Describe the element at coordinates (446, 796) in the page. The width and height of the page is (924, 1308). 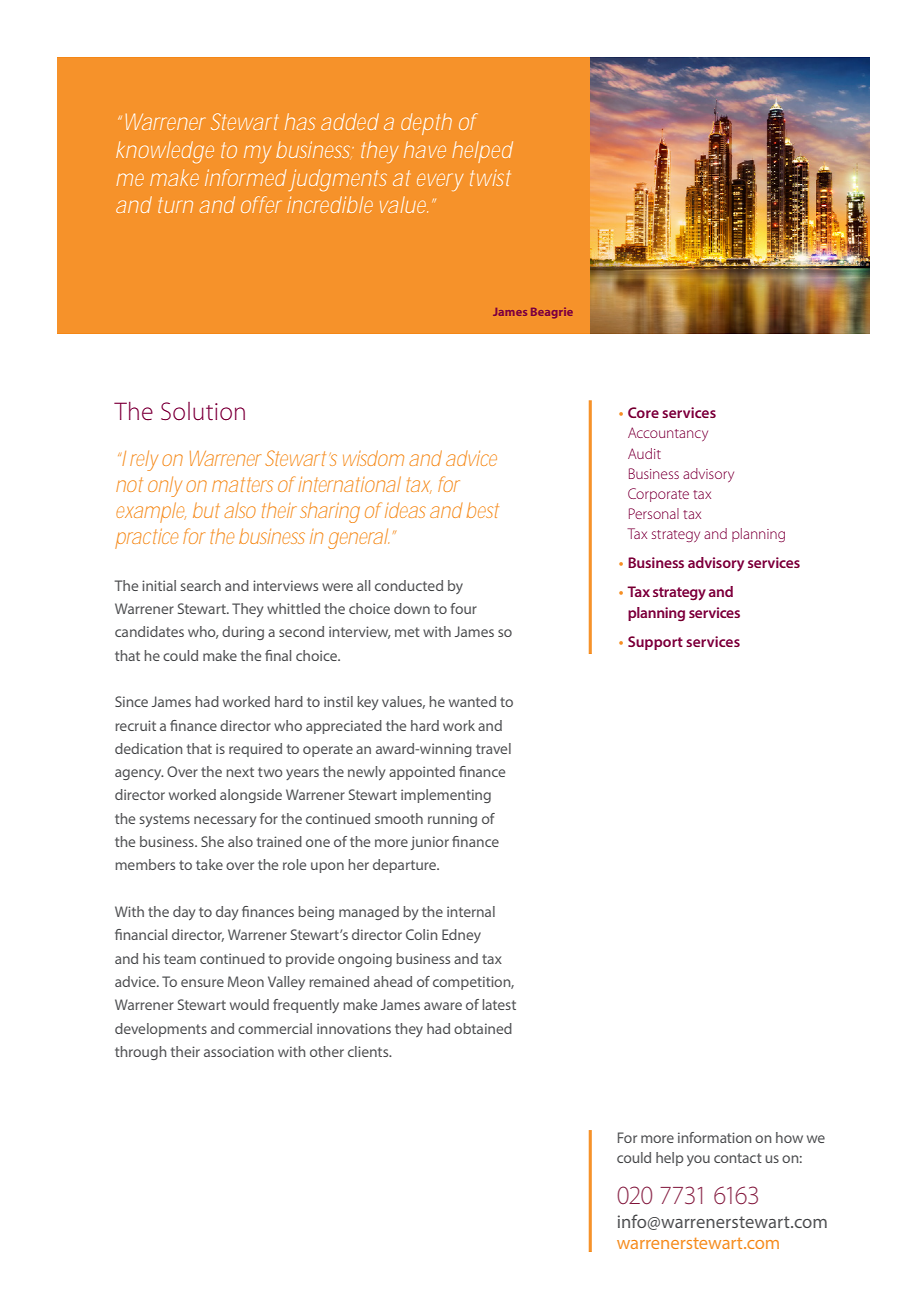
I see `implementing` at that location.
